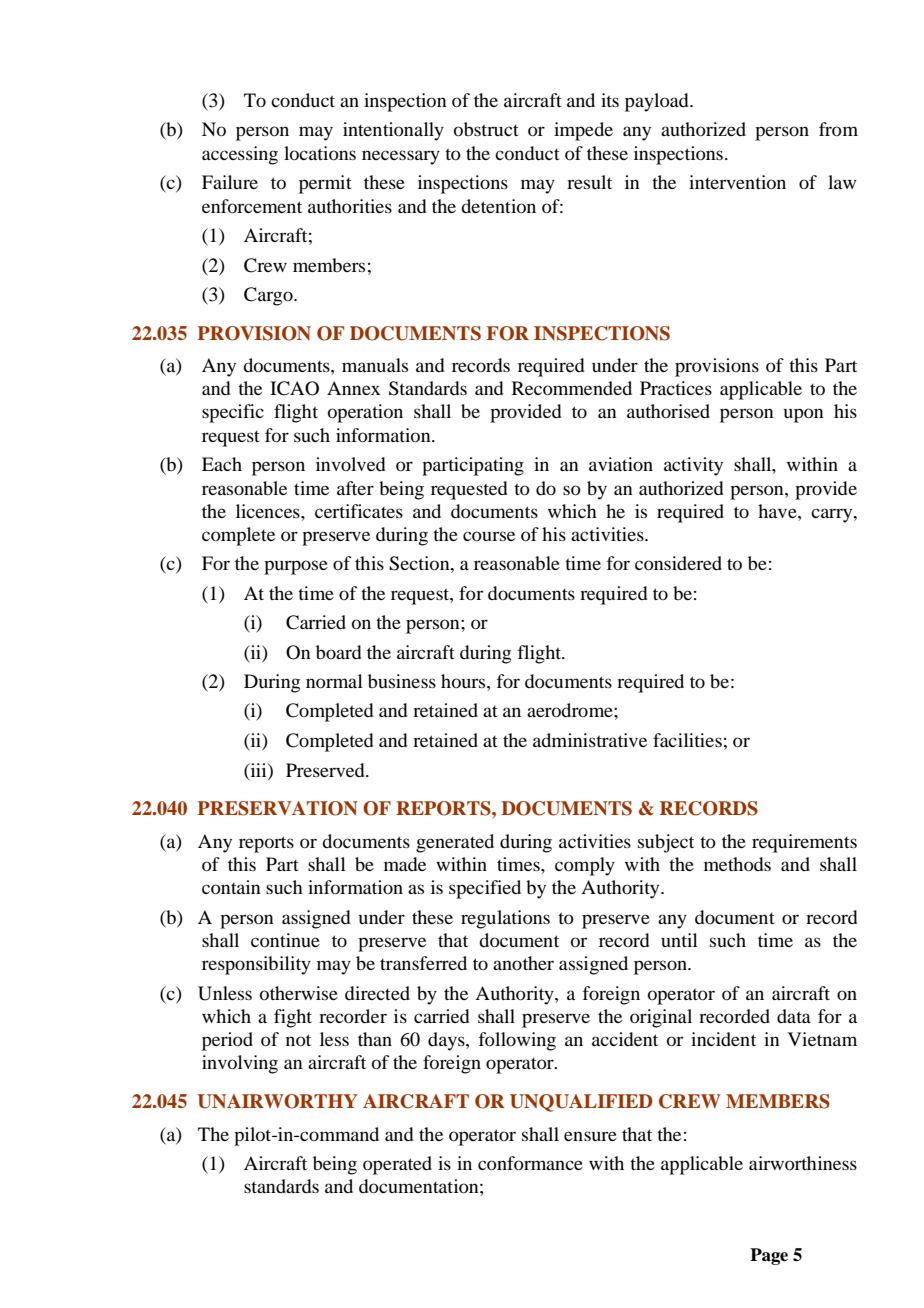 Image resolution: width=924 pixels, height=1308 pixels. I want to click on facilities, so click(687, 740).
